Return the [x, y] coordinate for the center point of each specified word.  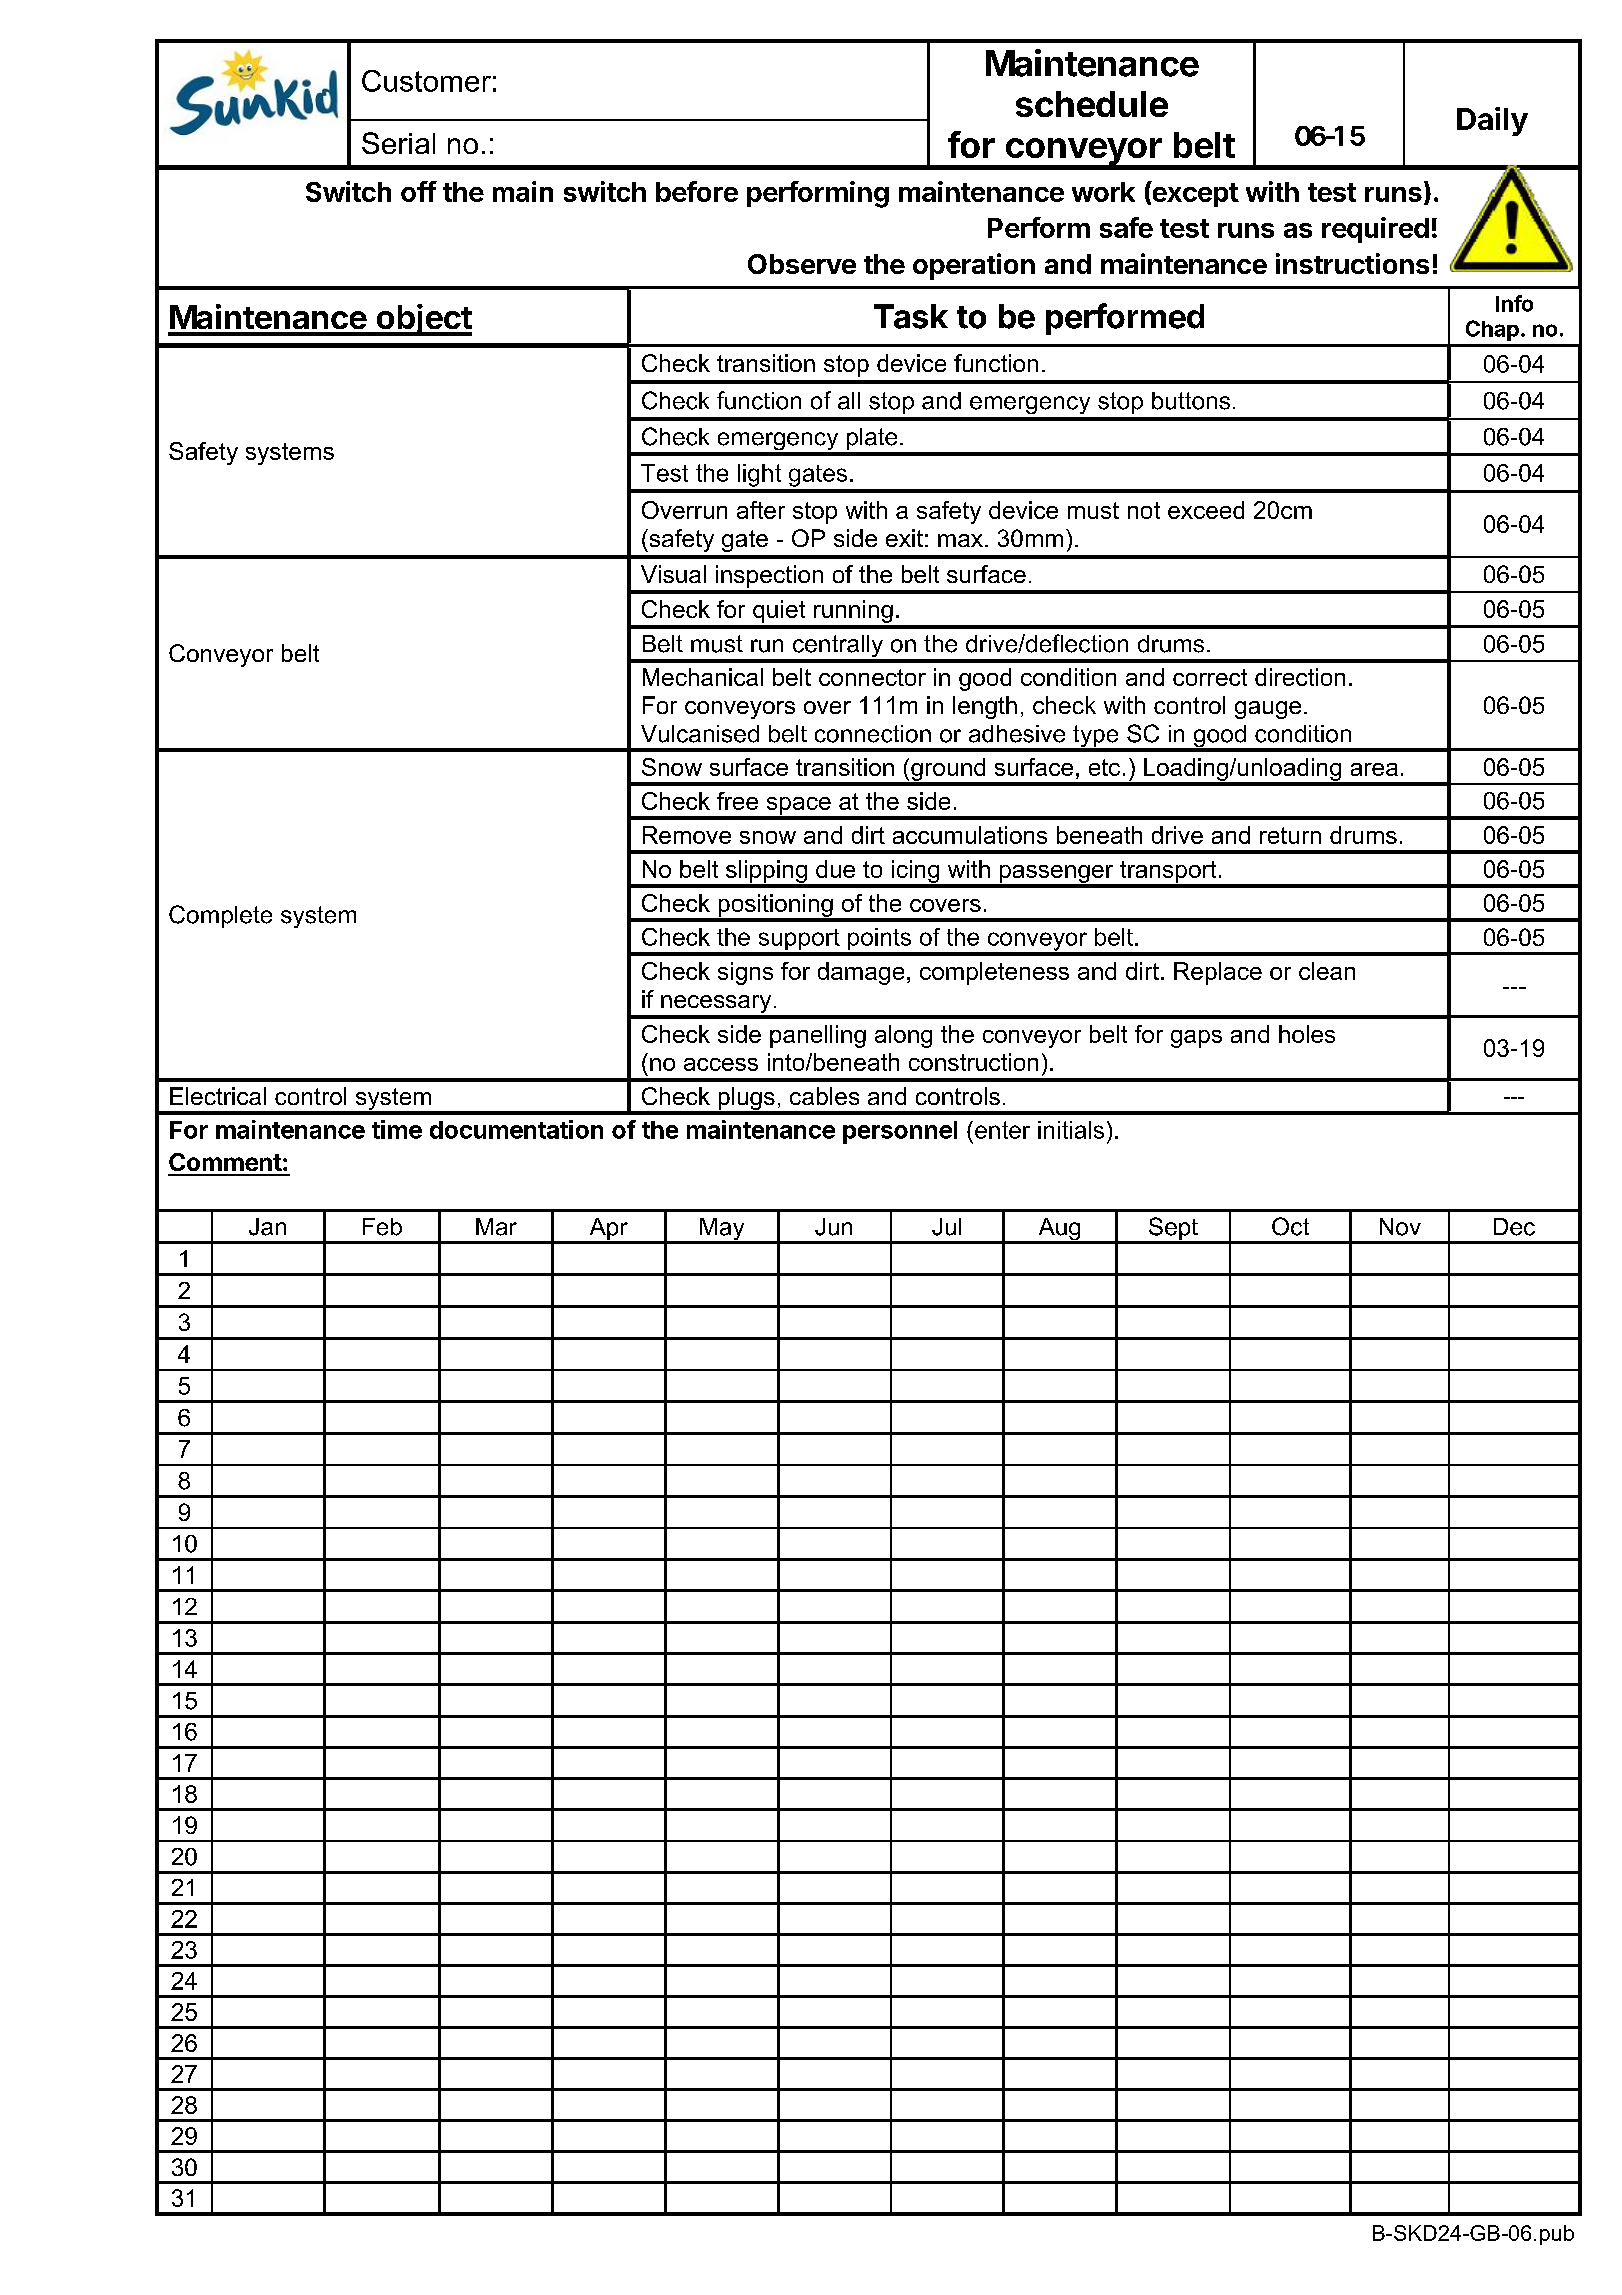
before [697, 191]
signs [745, 973]
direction [1300, 677]
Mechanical [703, 677]
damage [861, 973]
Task [911, 316]
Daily [1492, 121]
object [423, 320]
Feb [382, 1227]
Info [1514, 303]
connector [872, 677]
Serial [398, 143]
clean [1327, 971]
